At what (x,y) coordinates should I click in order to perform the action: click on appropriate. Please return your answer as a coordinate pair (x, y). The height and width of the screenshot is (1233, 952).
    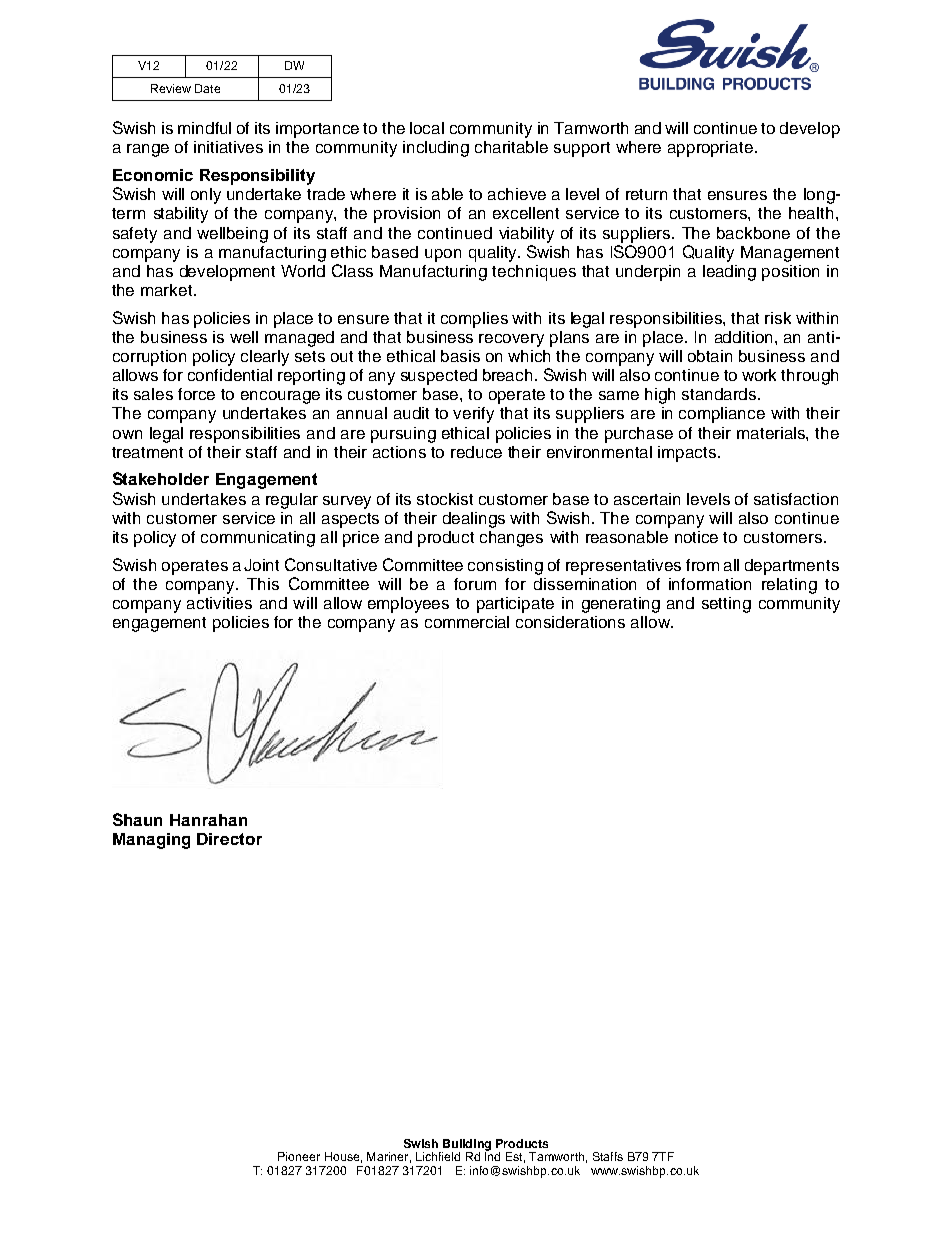
    Looking at the image, I should click on (710, 149).
